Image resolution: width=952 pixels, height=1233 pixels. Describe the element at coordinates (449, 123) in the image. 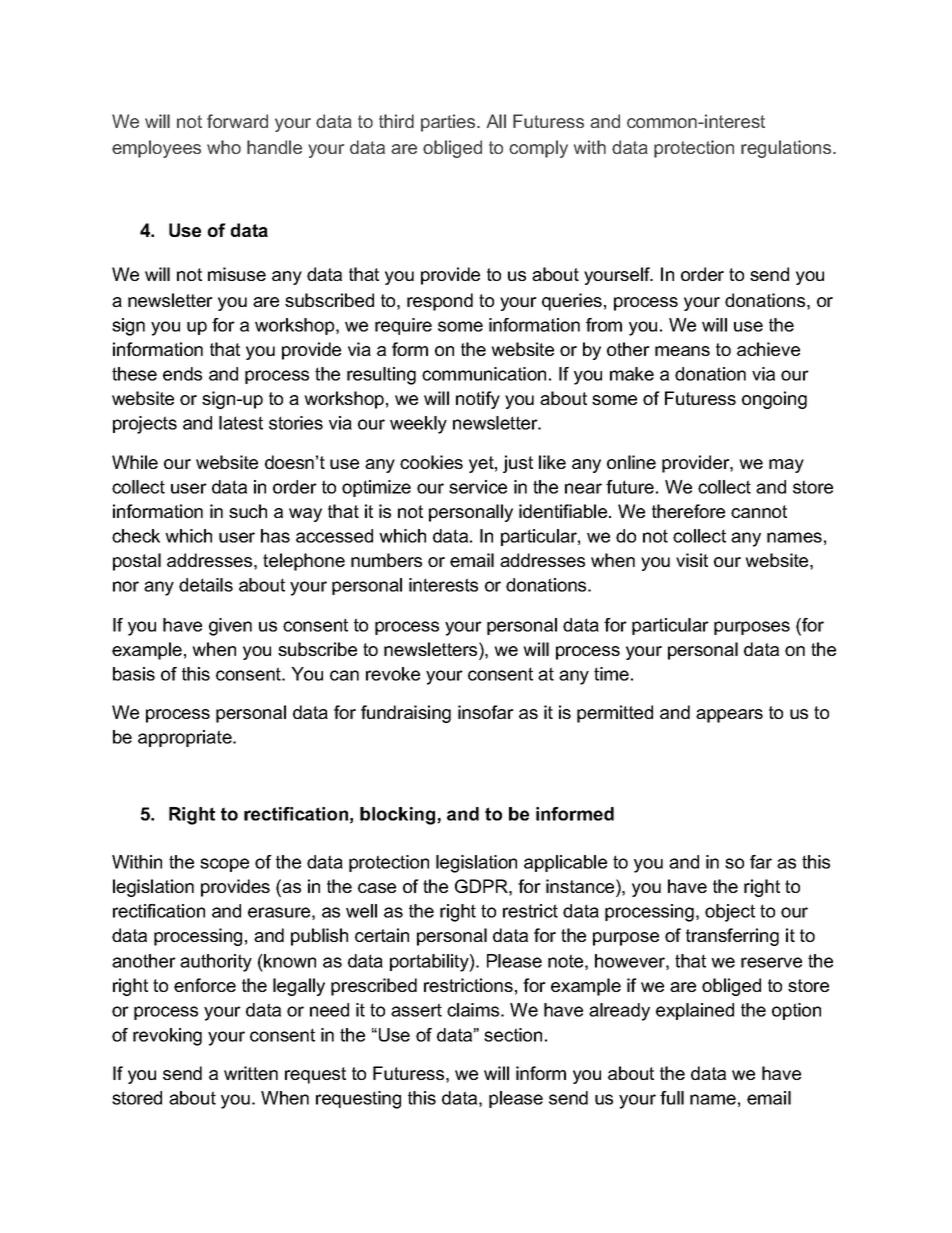

I see `parties` at that location.
